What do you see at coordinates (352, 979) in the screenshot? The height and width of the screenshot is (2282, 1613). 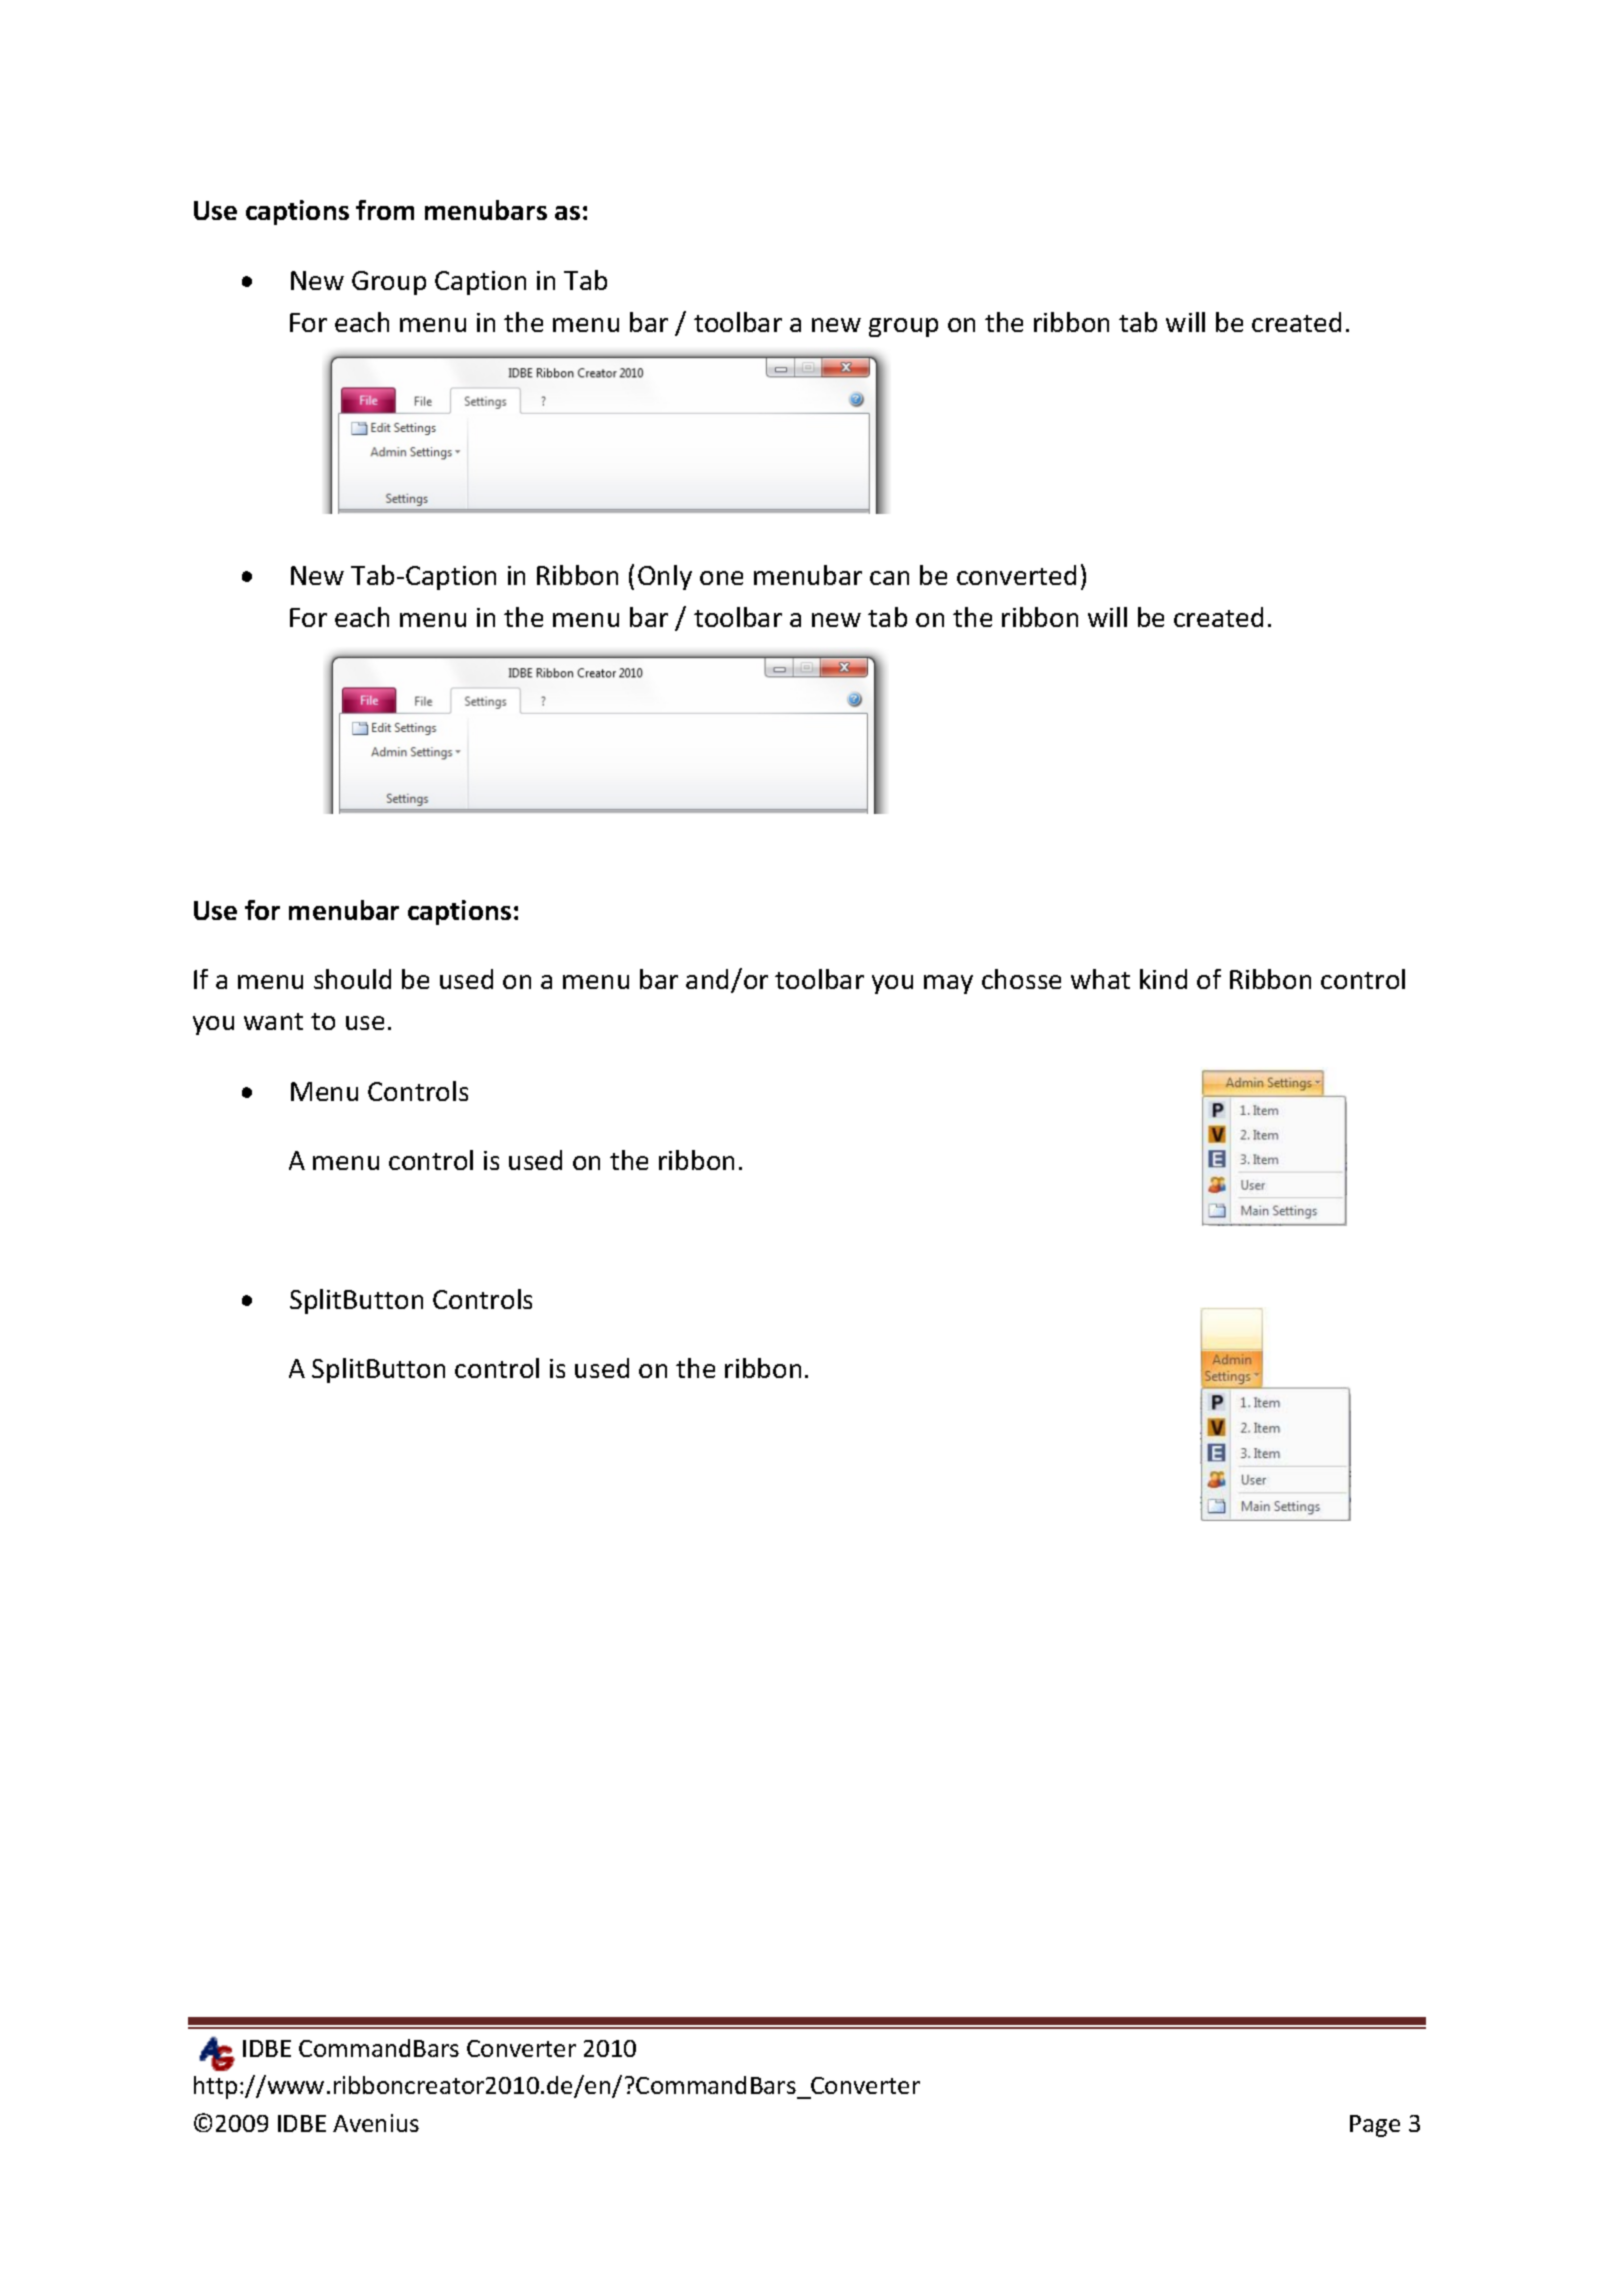 I see `should` at bounding box center [352, 979].
